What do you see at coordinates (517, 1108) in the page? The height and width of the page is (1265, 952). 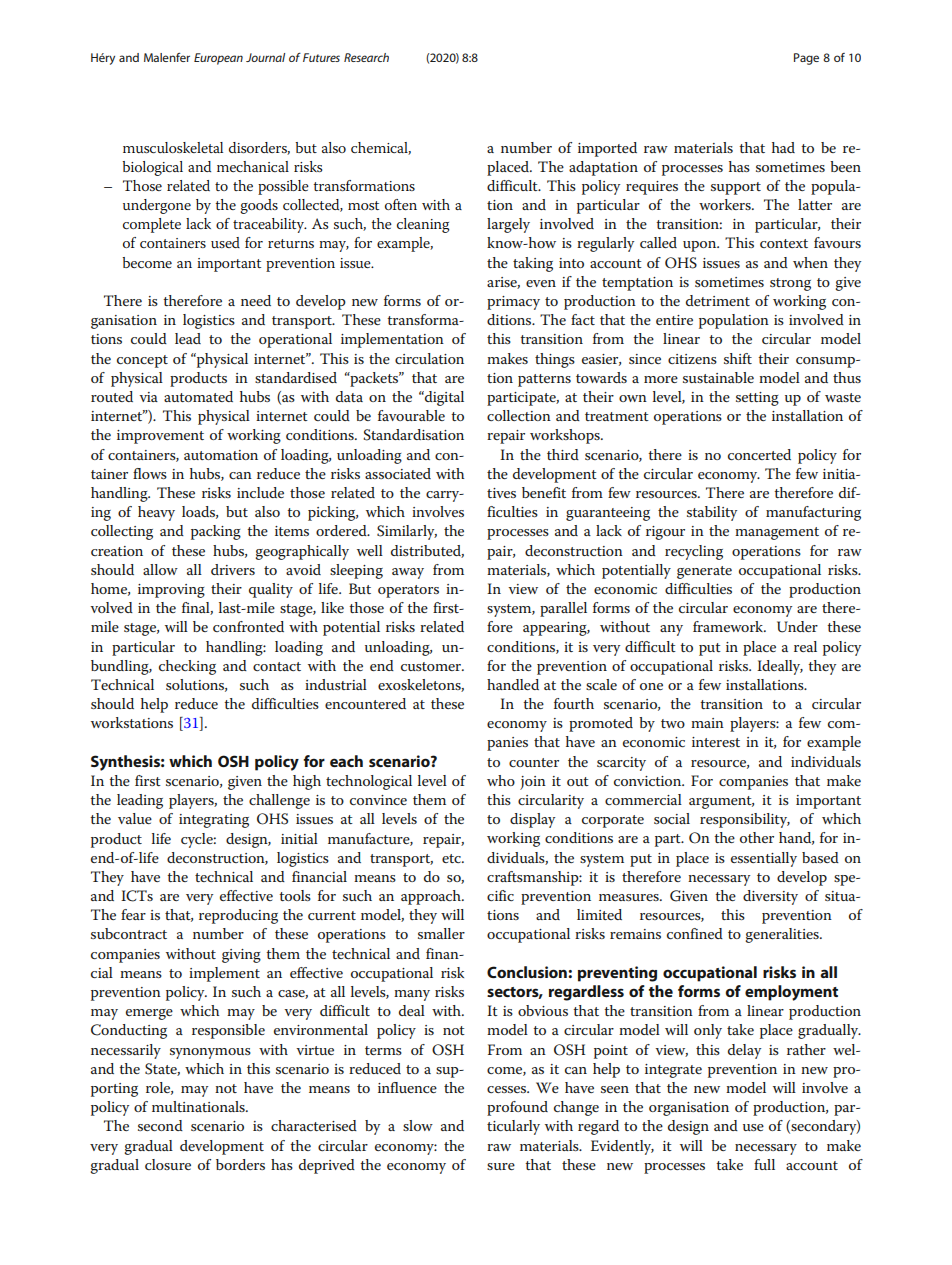 I see `profound` at bounding box center [517, 1108].
